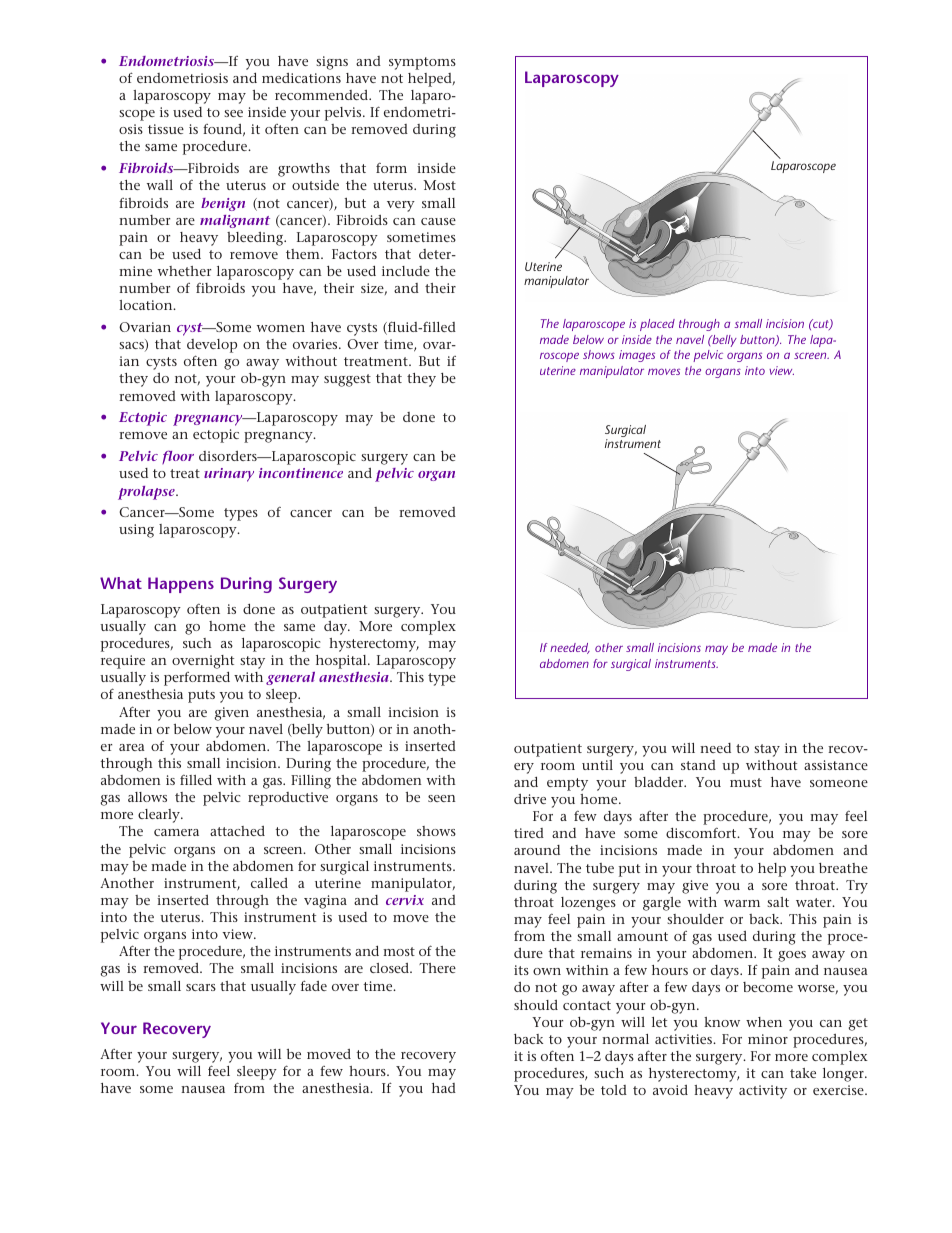  Describe the element at coordinates (342, 662) in the screenshot. I see `hospital` at that location.
